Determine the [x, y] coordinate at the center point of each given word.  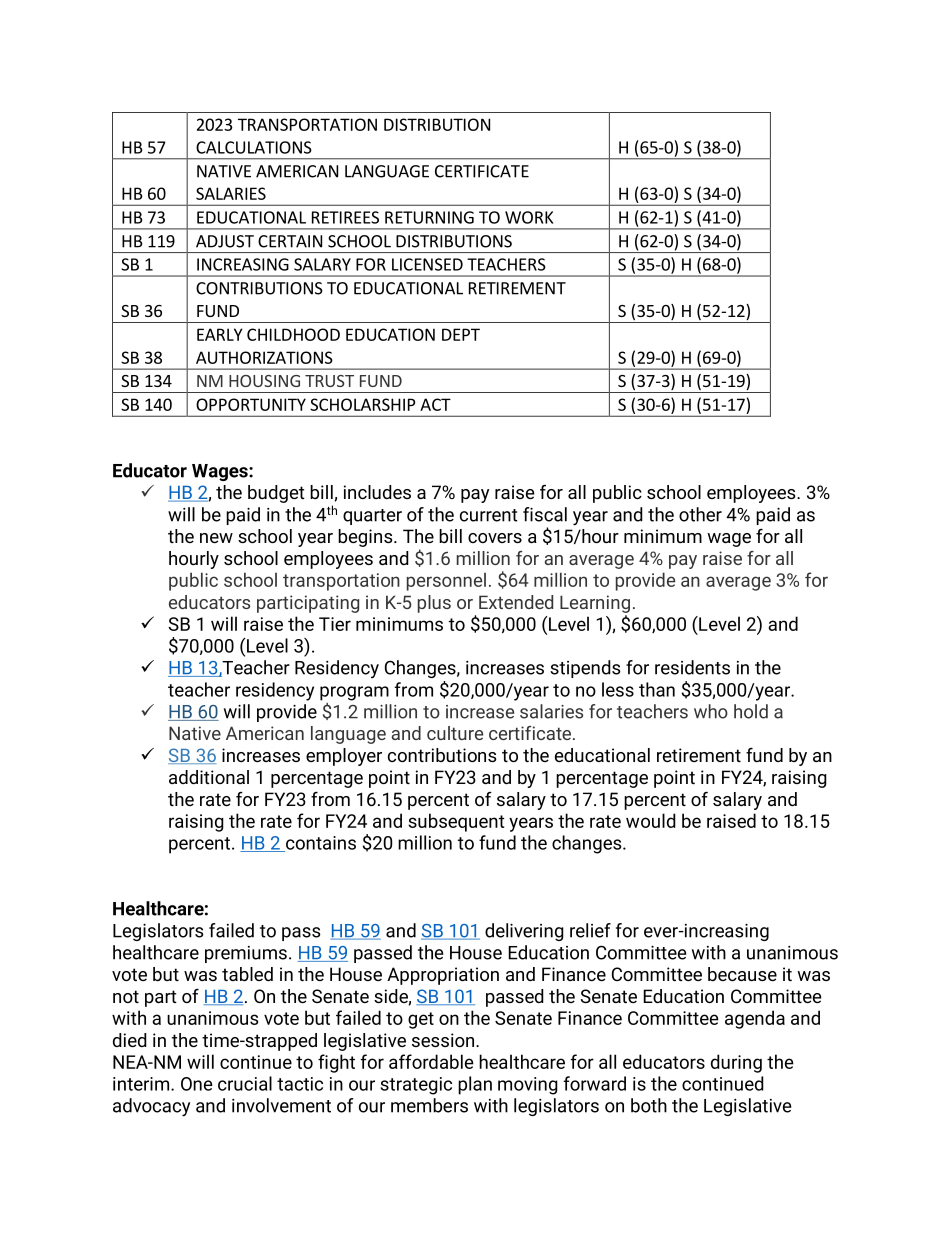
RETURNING [429, 217]
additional [209, 777]
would [651, 820]
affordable [431, 1061]
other [700, 514]
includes [377, 492]
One [197, 1084]
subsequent [456, 822]
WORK [529, 217]
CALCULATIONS [254, 147]
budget [276, 494]
